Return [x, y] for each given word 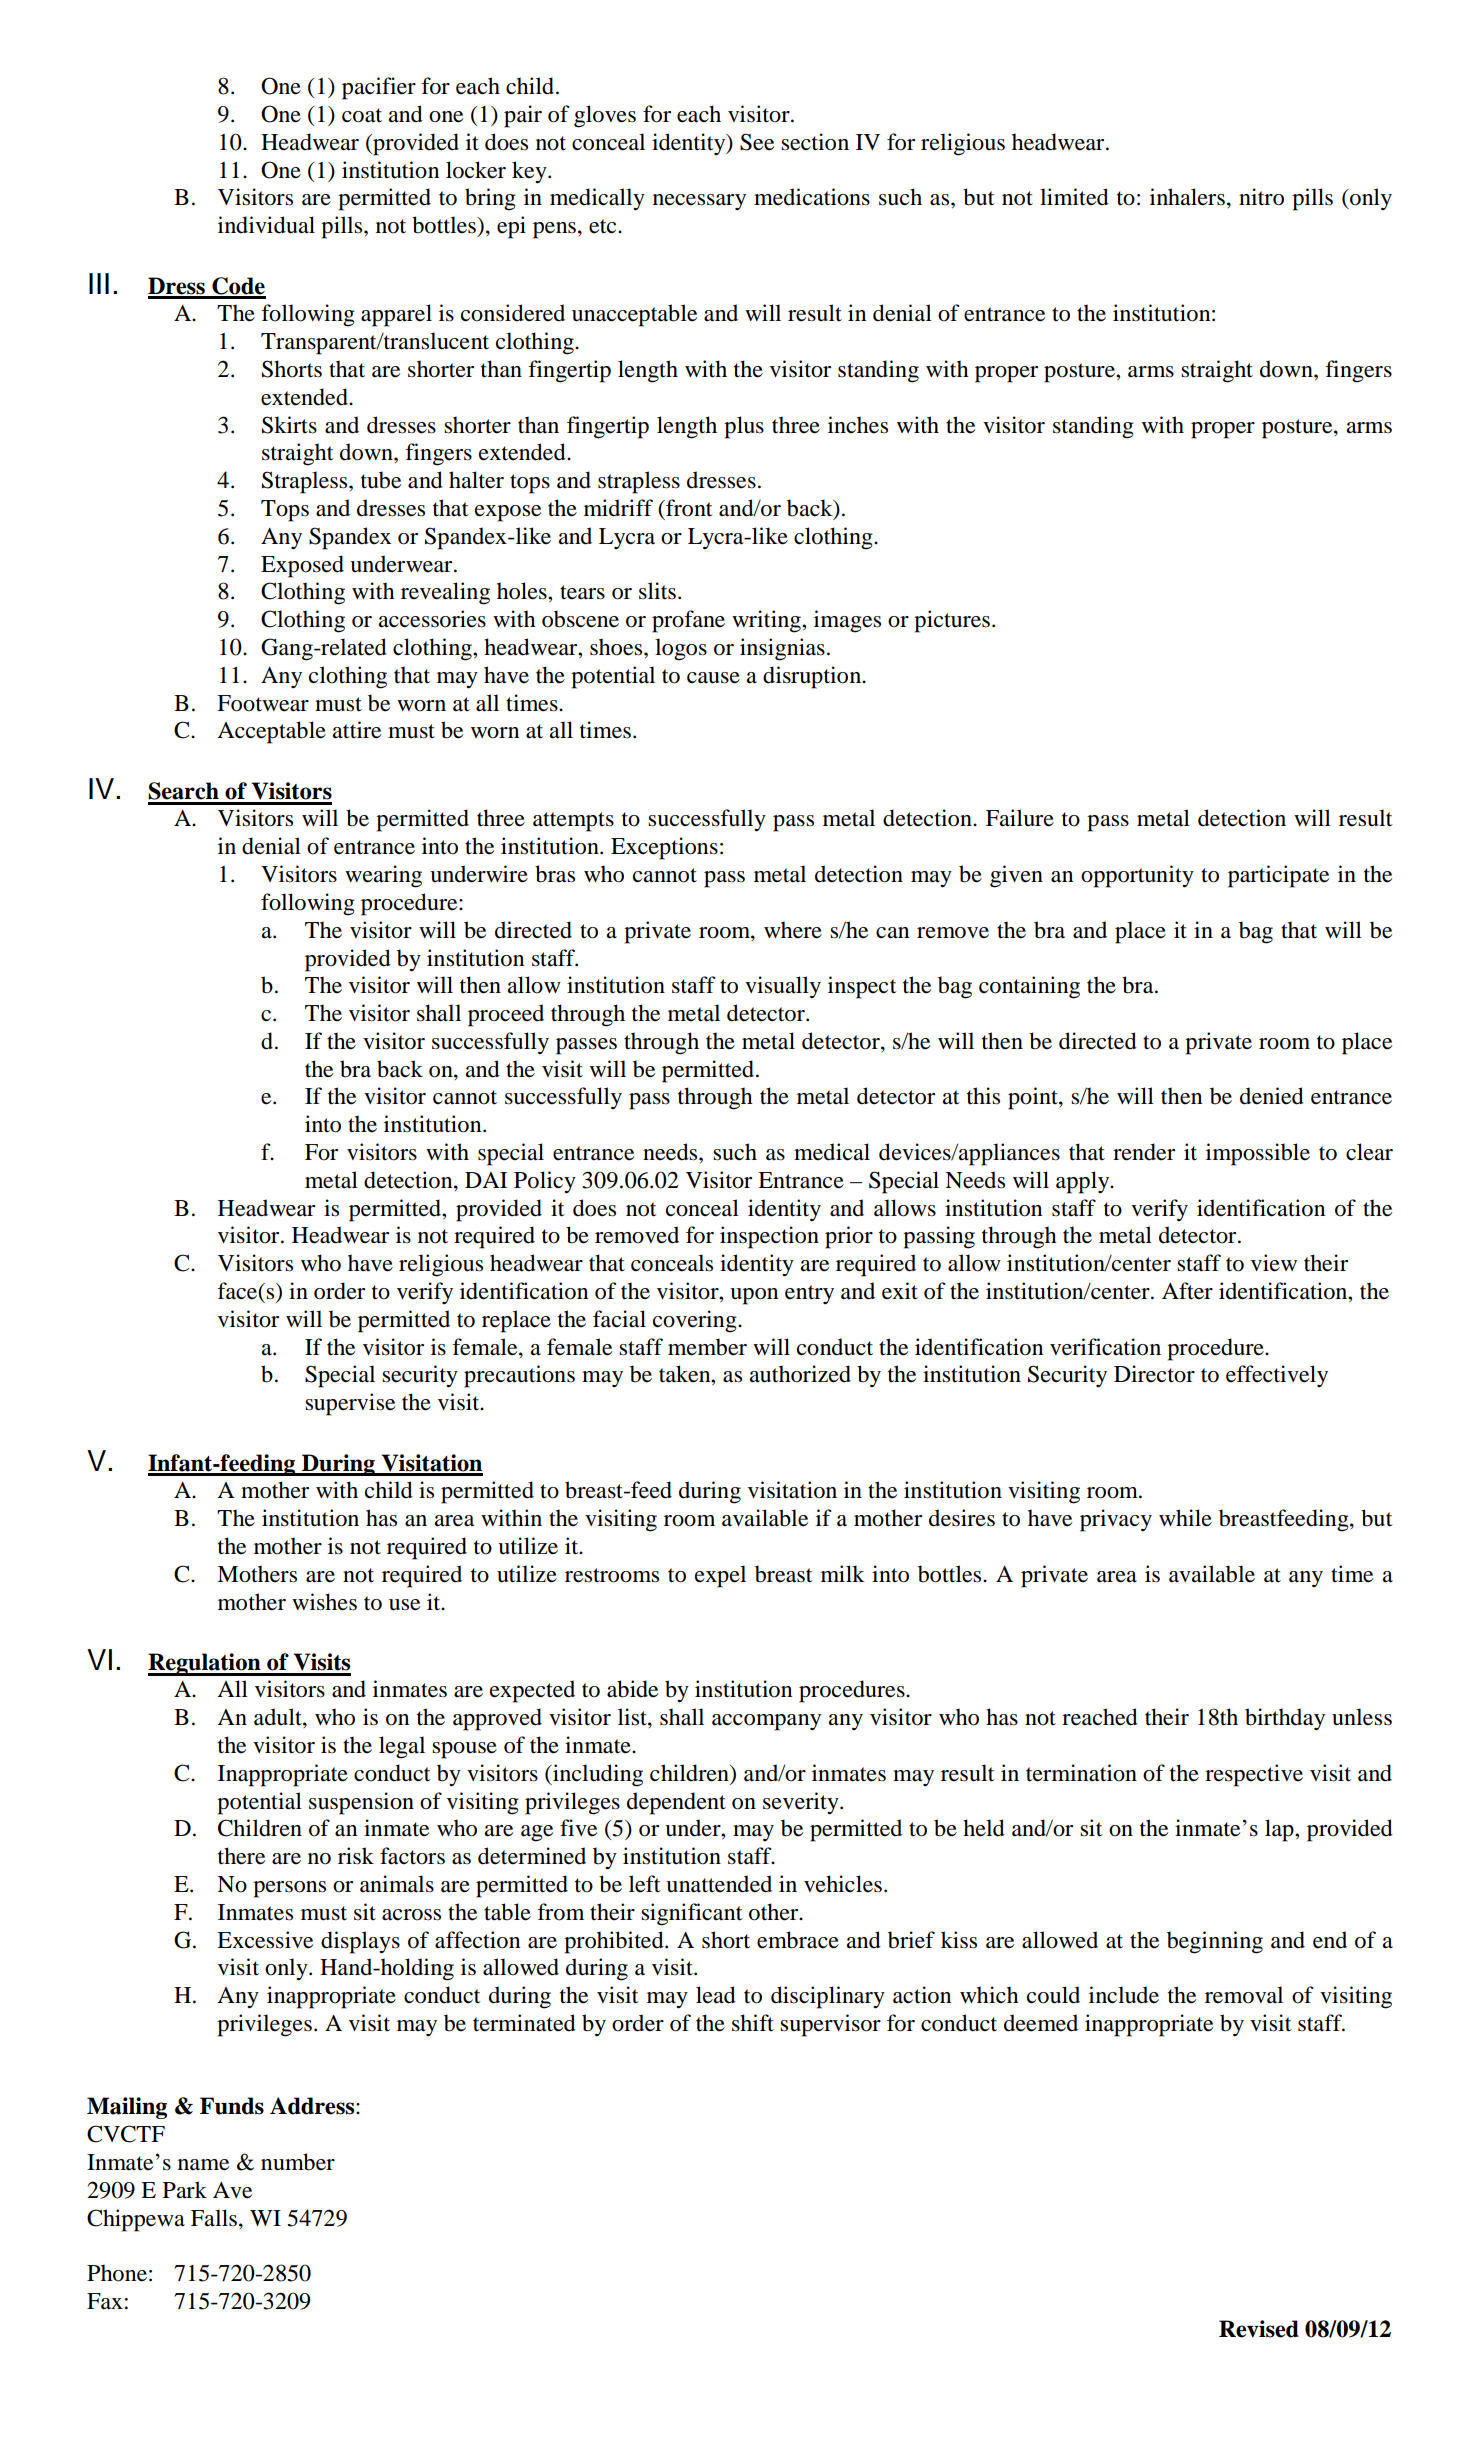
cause [713, 678]
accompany [766, 1722]
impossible [1258, 1154]
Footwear [263, 703]
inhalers [1187, 197]
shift [753, 2023]
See [757, 142]
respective [1254, 1775]
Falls [215, 2218]
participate [1278, 876]
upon [754, 1296]
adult [279, 1718]
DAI [486, 1180]
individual [266, 225]
